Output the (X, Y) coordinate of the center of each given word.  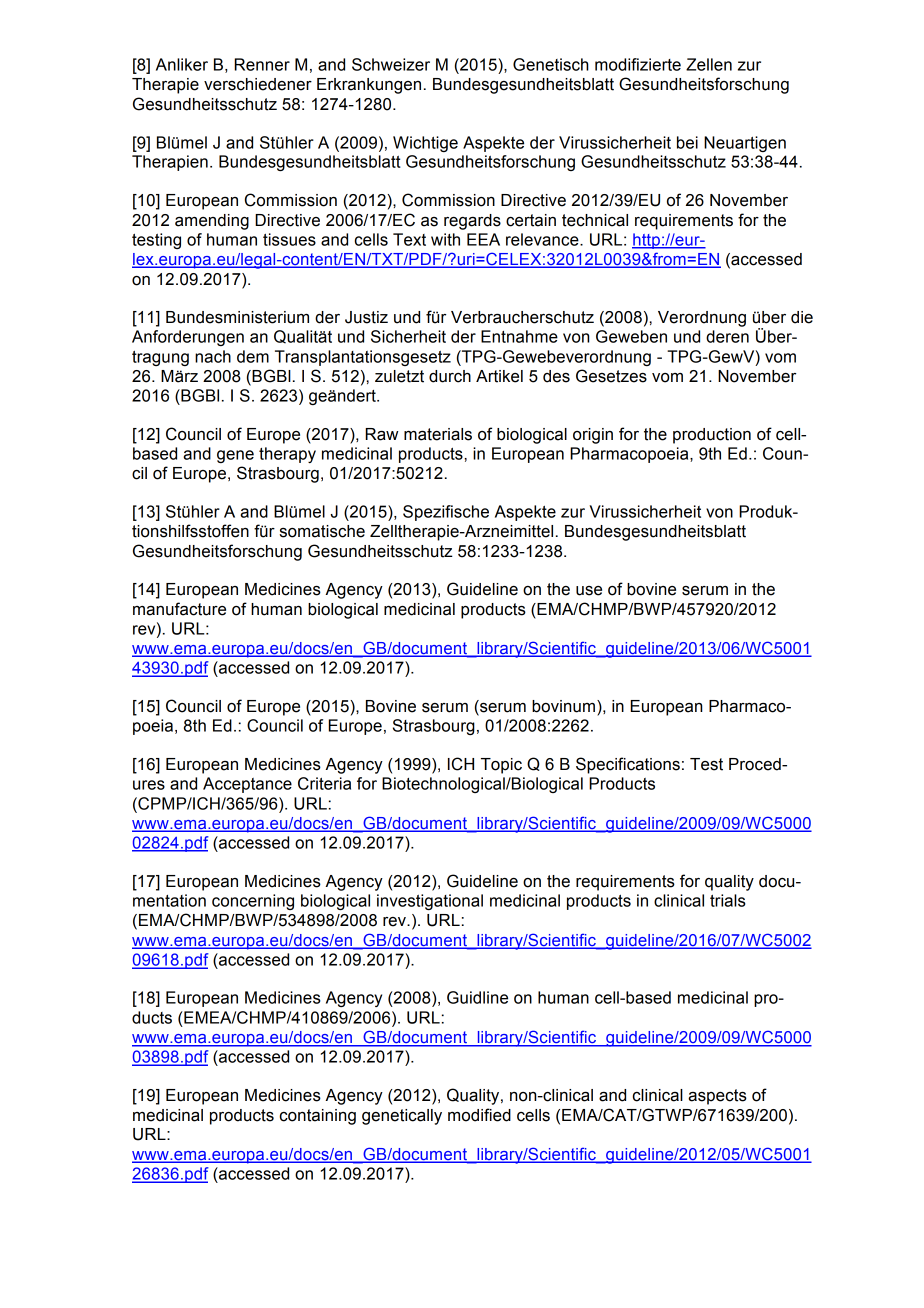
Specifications (628, 765)
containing (318, 1117)
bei (687, 142)
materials (438, 434)
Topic (501, 766)
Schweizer (391, 64)
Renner (262, 64)
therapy (287, 455)
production (712, 436)
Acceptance (247, 785)
